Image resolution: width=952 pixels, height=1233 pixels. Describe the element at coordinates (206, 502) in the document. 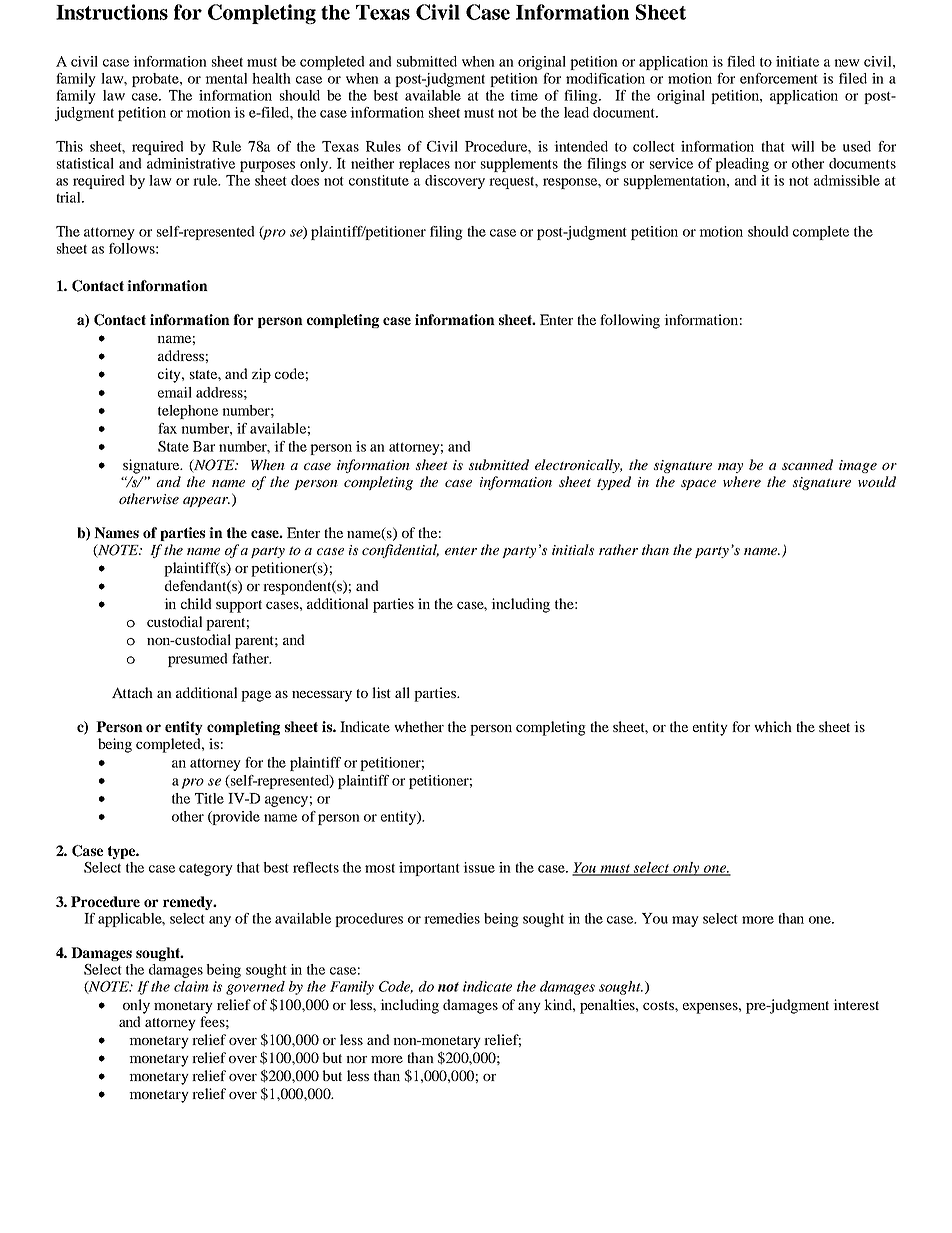

I see `appear` at that location.
